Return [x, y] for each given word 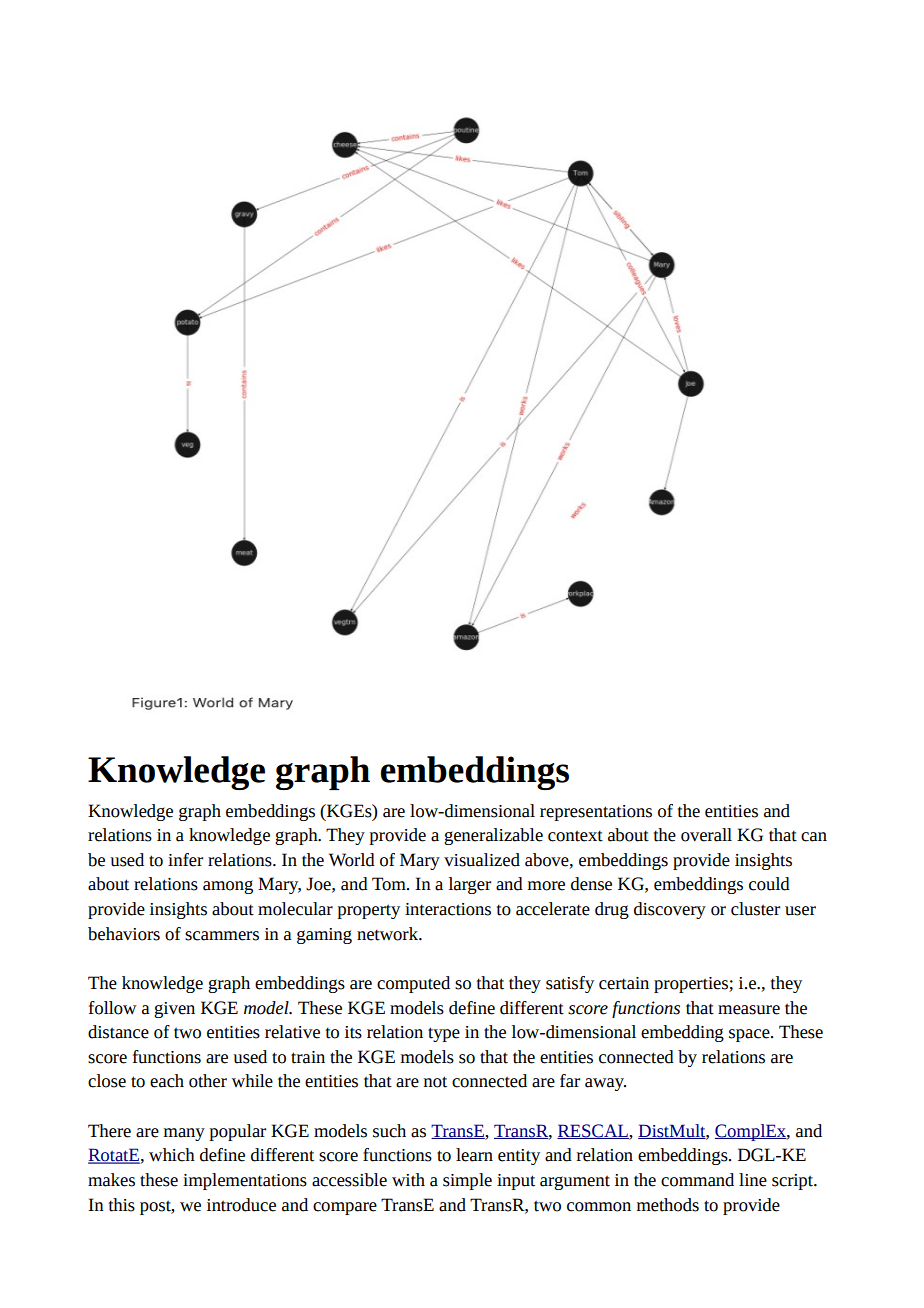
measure [749, 1010]
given [174, 1010]
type [444, 1034]
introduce [241, 1205]
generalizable [493, 836]
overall [706, 835]
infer [185, 860]
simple [467, 1181]
